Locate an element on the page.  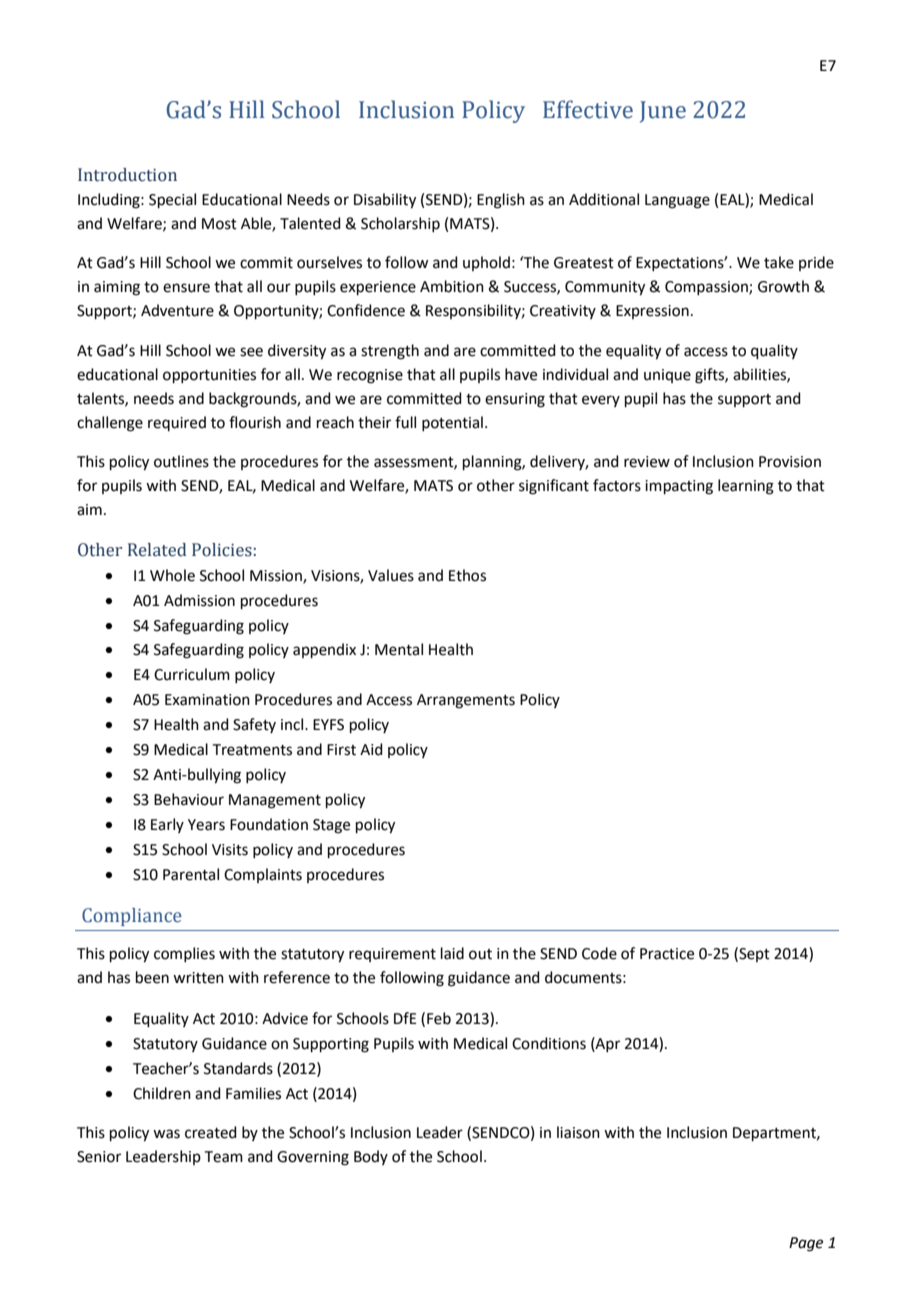
learning is located at coordinates (746, 487).
